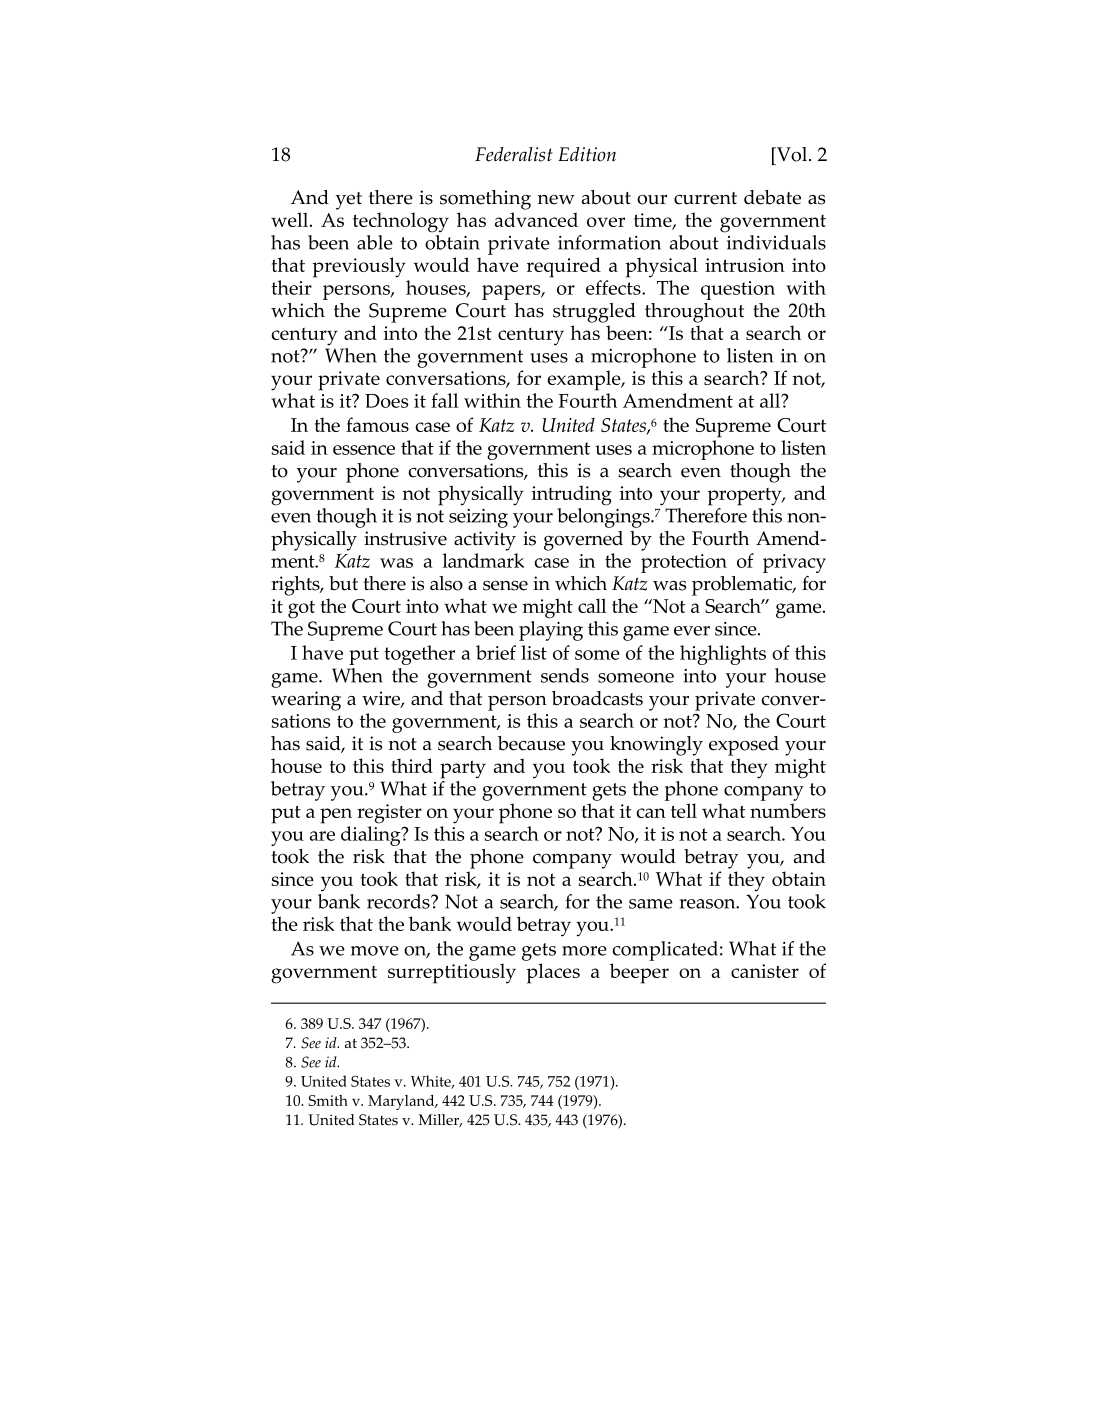  What do you see at coordinates (723, 655) in the page?
I see `highlights` at bounding box center [723, 655].
